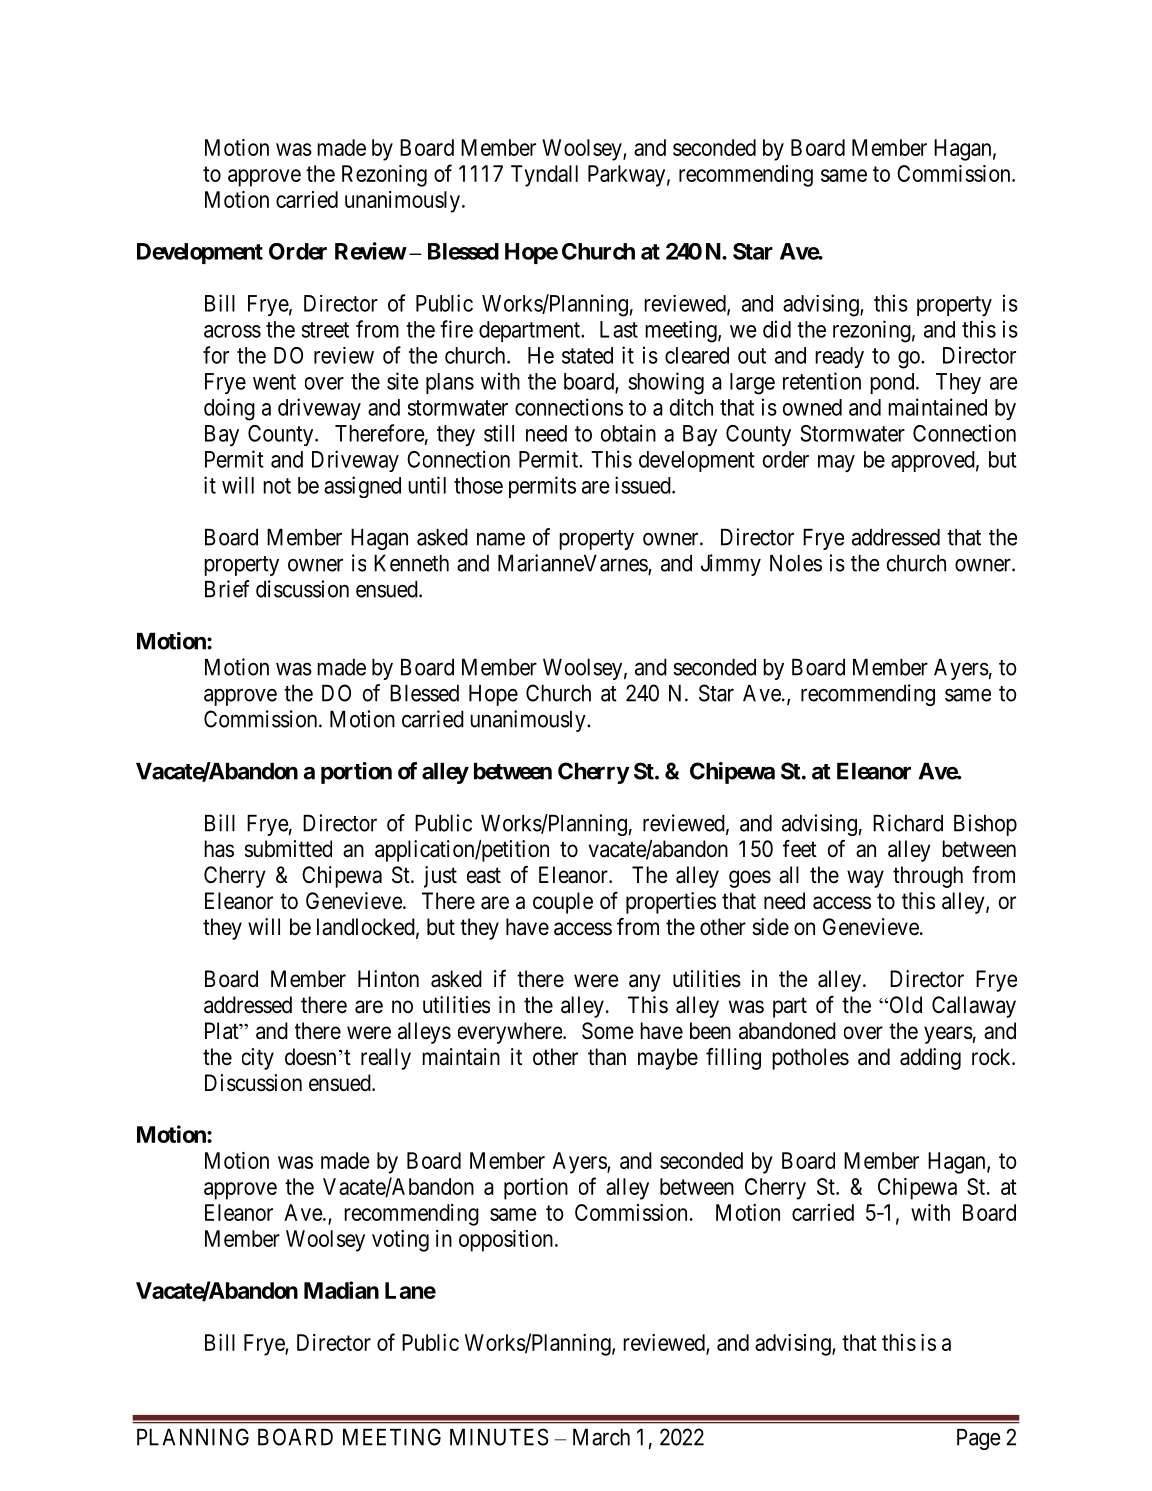 This document has width=1152, height=1491. I want to click on MINUTES, so click(499, 1437).
